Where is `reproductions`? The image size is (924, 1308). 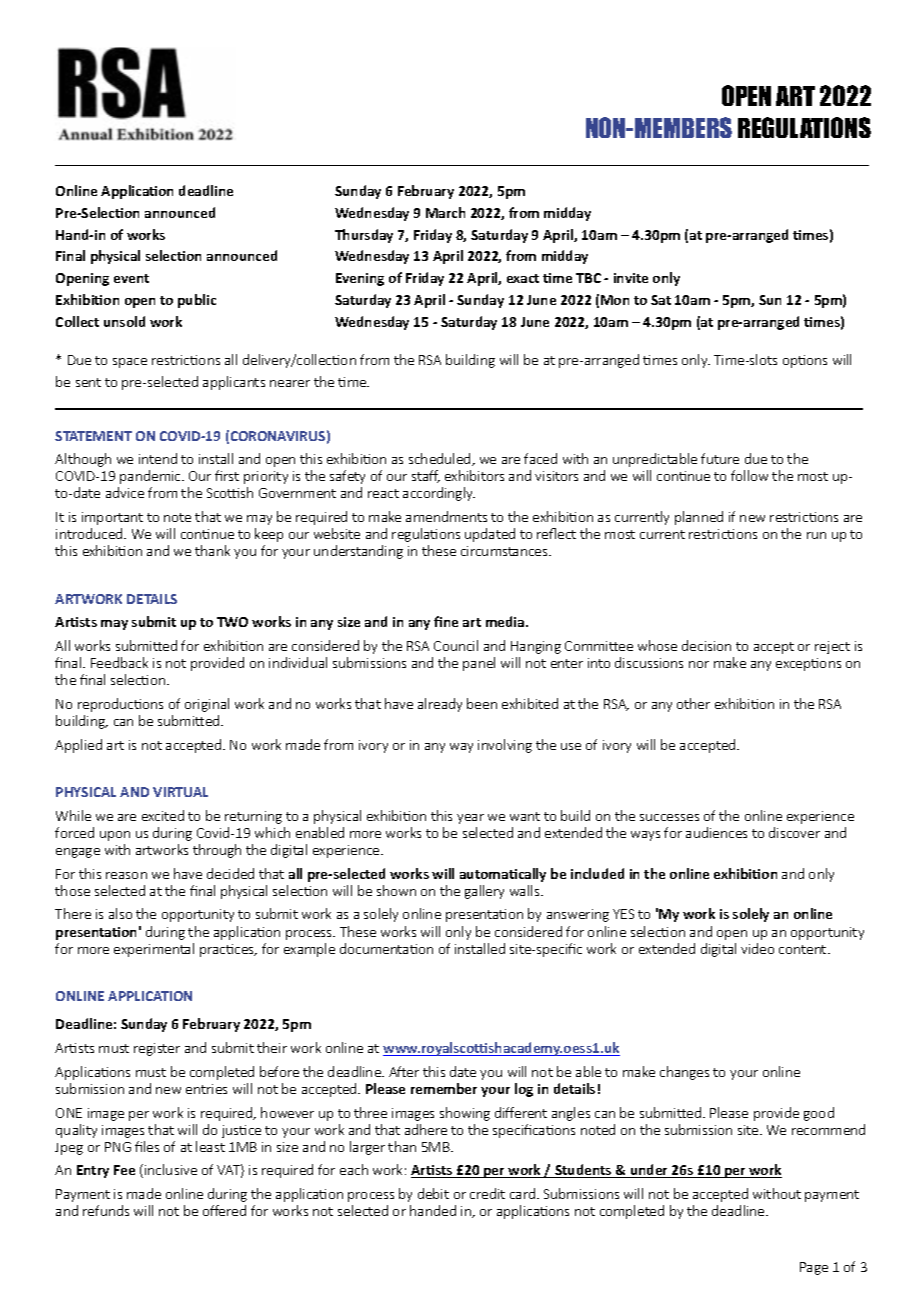 reproductions is located at coordinates (120, 705).
